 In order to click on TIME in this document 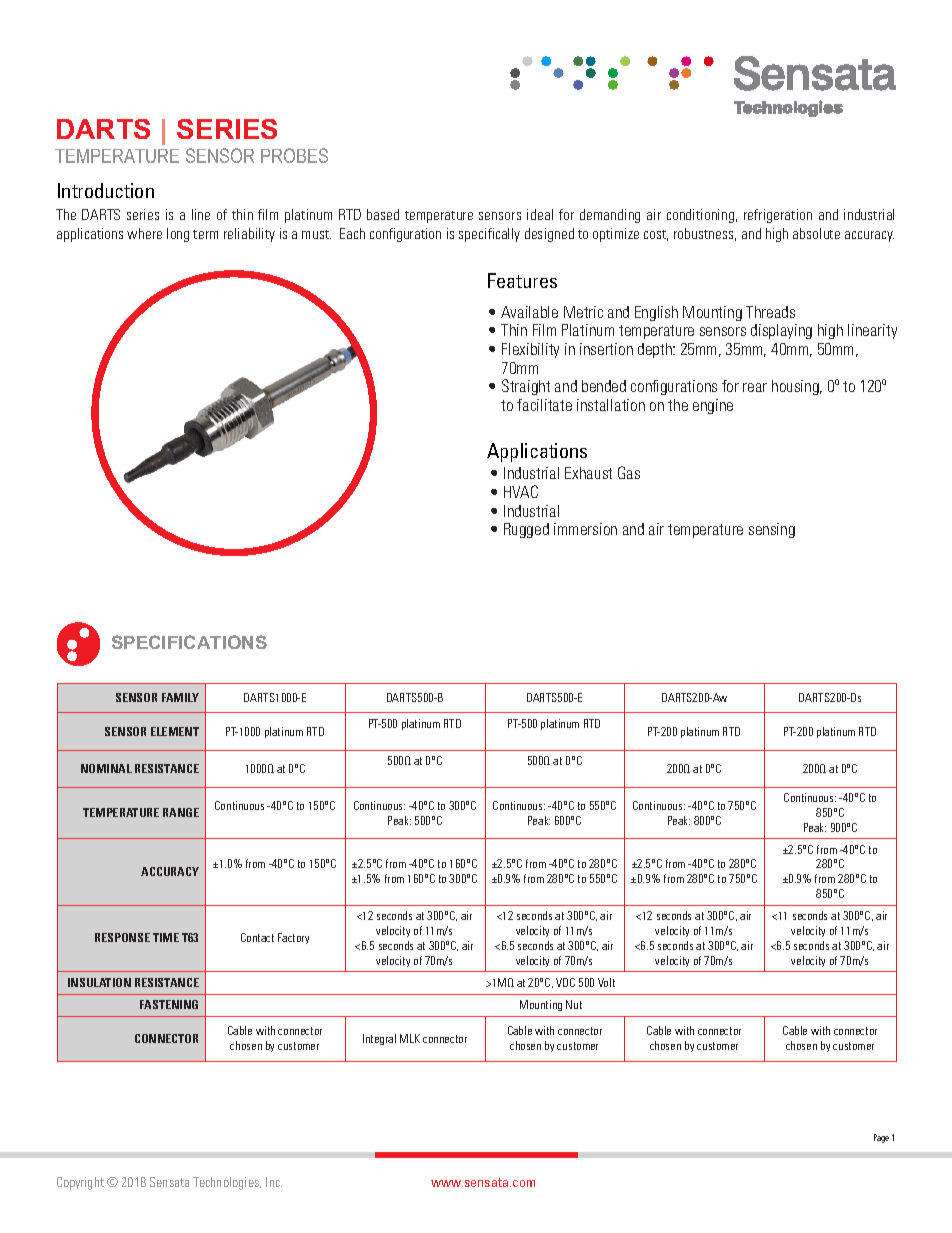, I will do `click(166, 937)`.
